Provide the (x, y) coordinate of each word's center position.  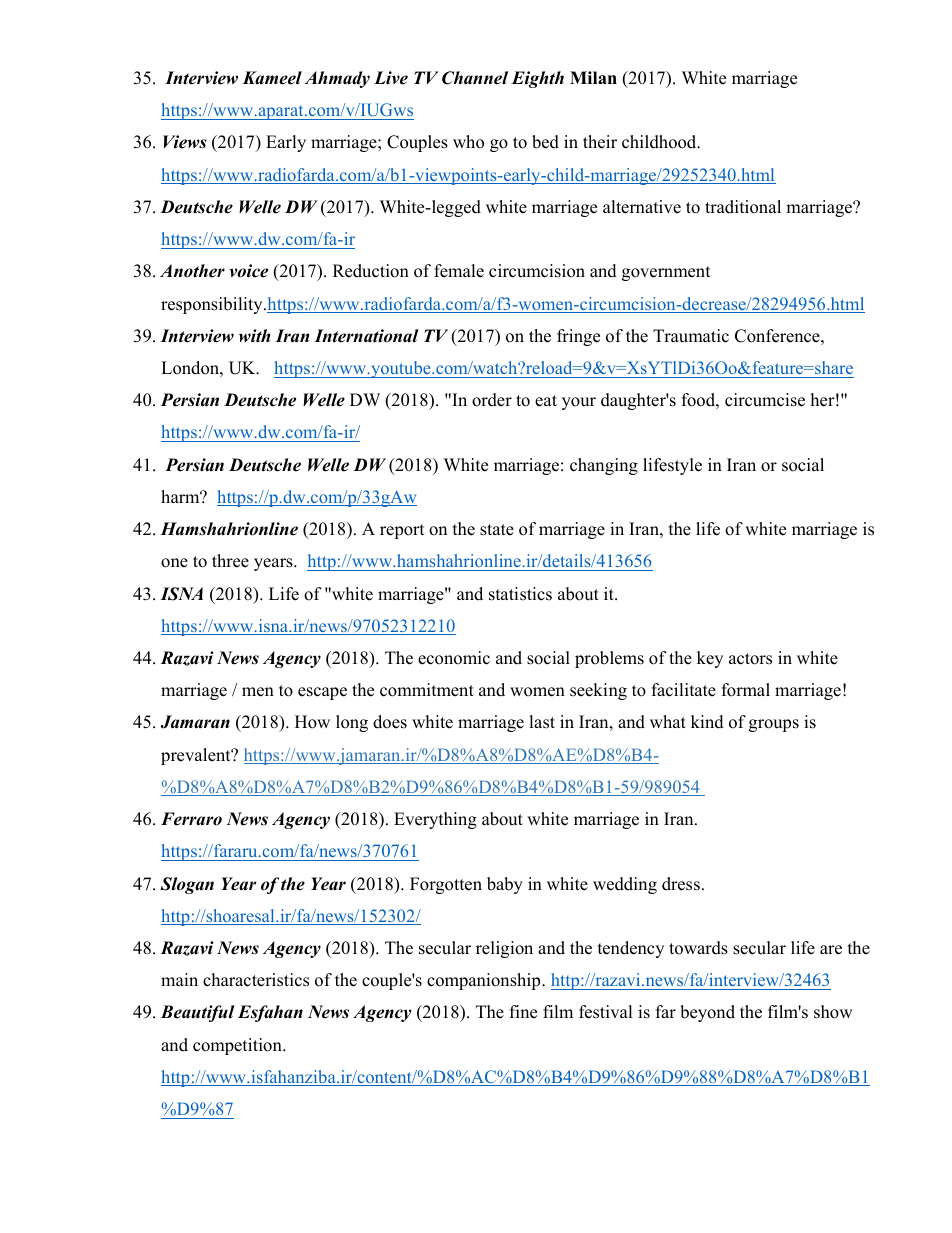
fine (523, 1012)
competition (238, 1046)
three (230, 561)
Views (185, 142)
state (497, 530)
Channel (475, 78)
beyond (707, 1013)
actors (750, 659)
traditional (743, 207)
